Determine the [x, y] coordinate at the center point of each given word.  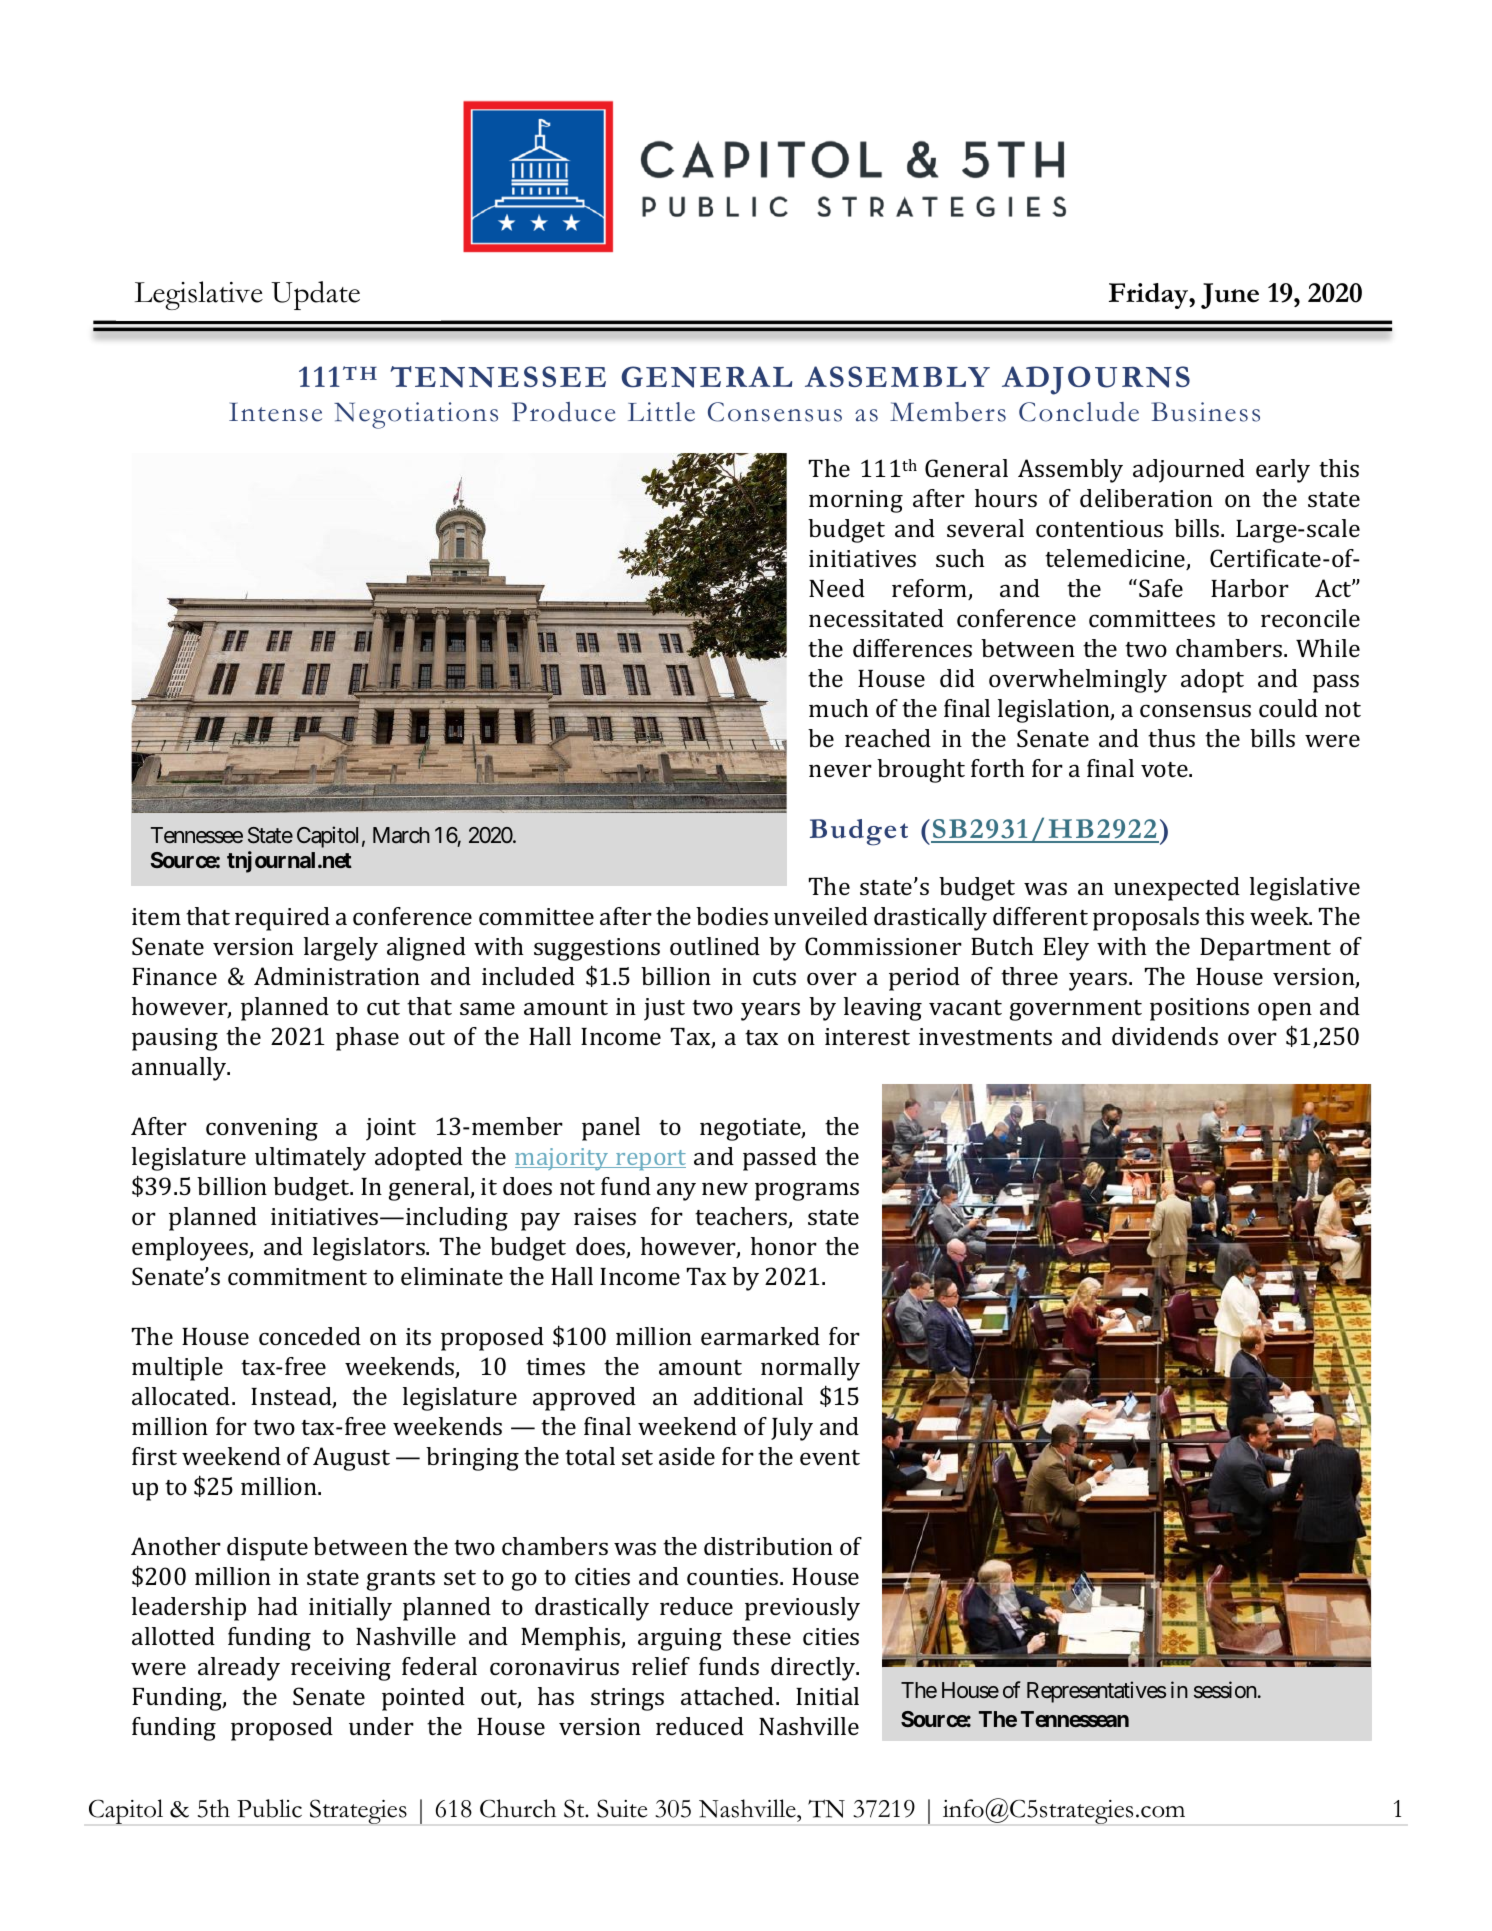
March [401, 835]
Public [269, 1808]
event [830, 1457]
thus [1171, 738]
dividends [1165, 1036]
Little [661, 412]
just [664, 1009]
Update [315, 295]
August [351, 1459]
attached [729, 1696]
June [1230, 296]
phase [367, 1039]
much [839, 708]
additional [748, 1396]
